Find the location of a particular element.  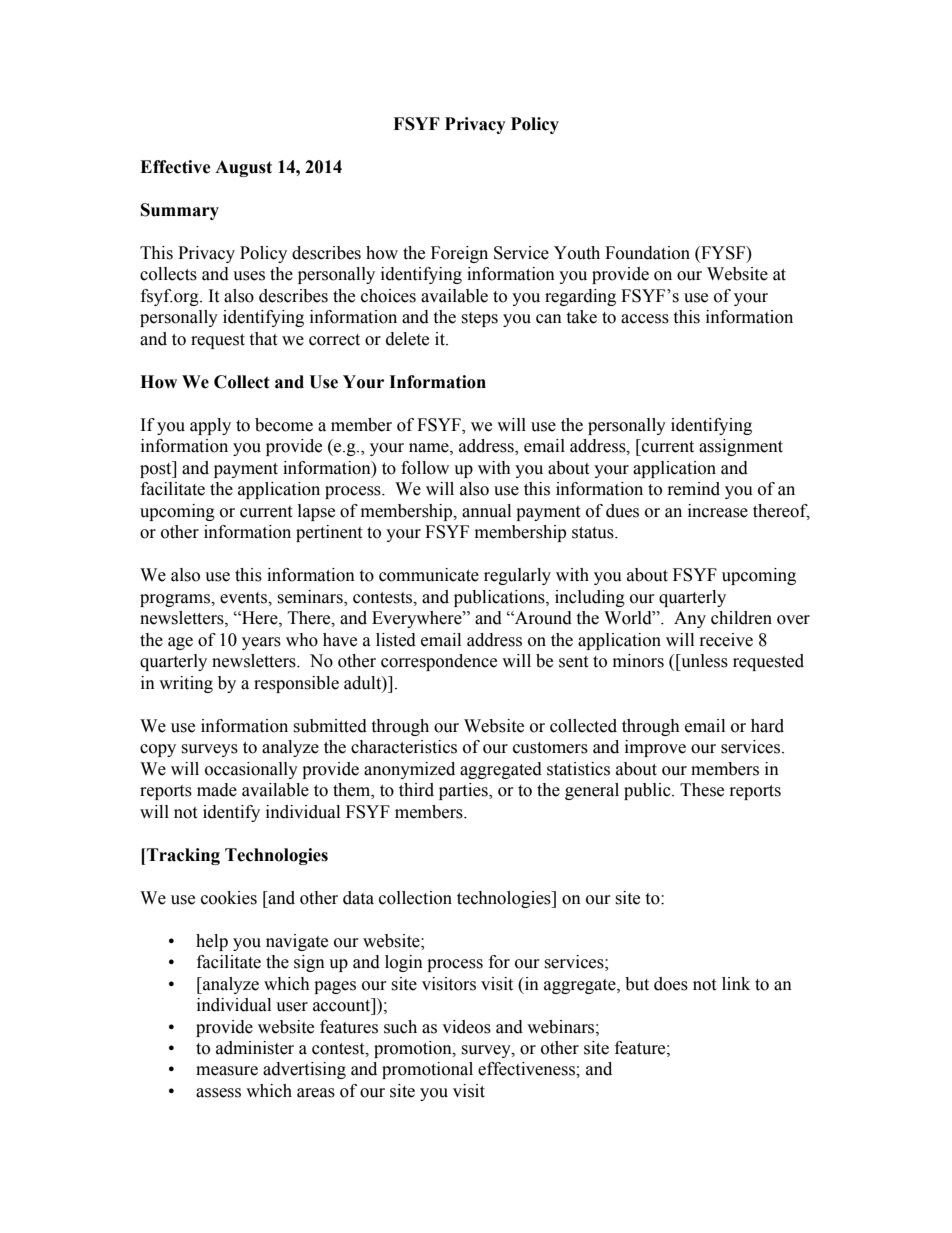

August is located at coordinates (243, 168).
